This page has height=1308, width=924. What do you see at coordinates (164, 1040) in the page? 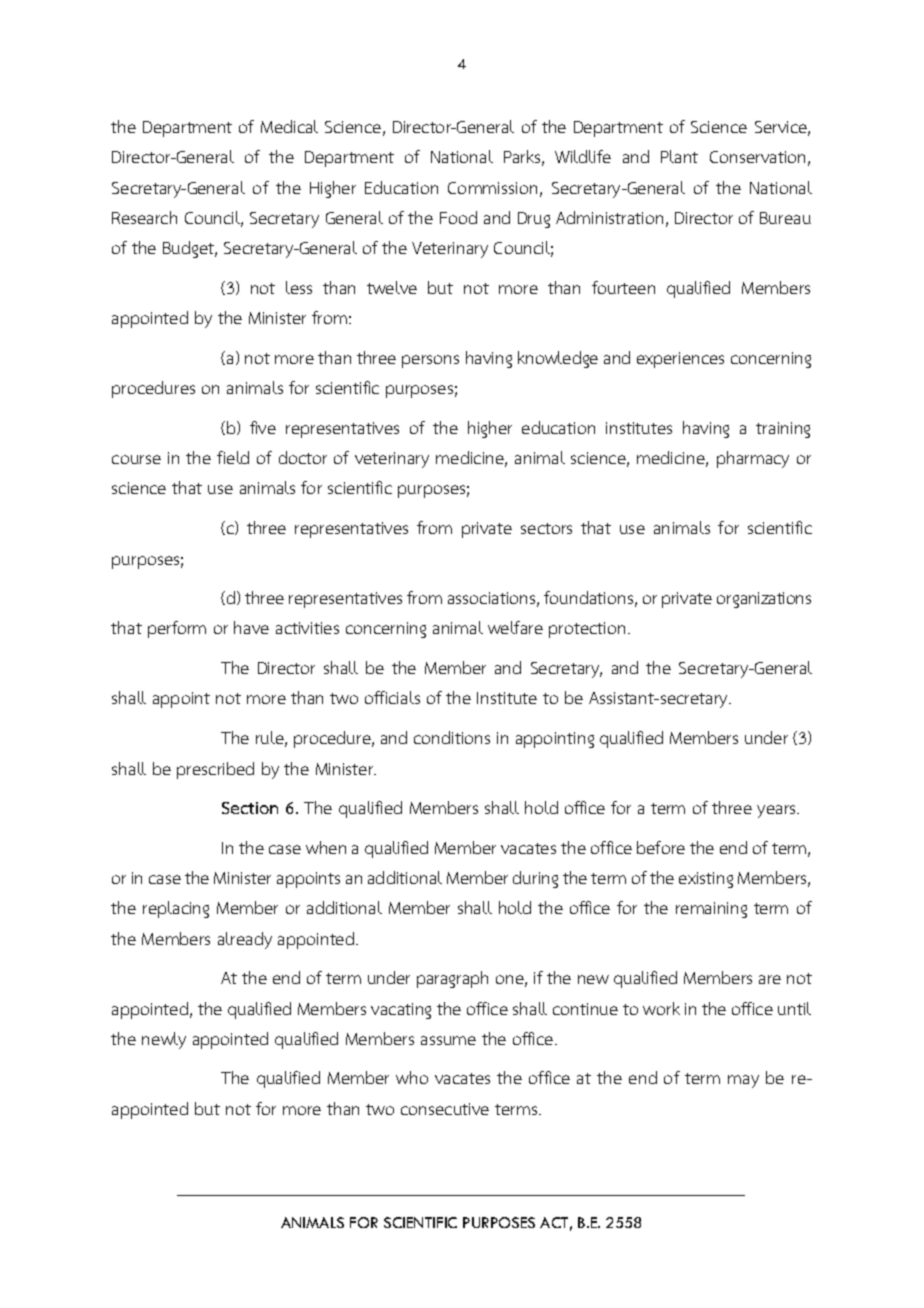
I see `newly` at bounding box center [164, 1040].
